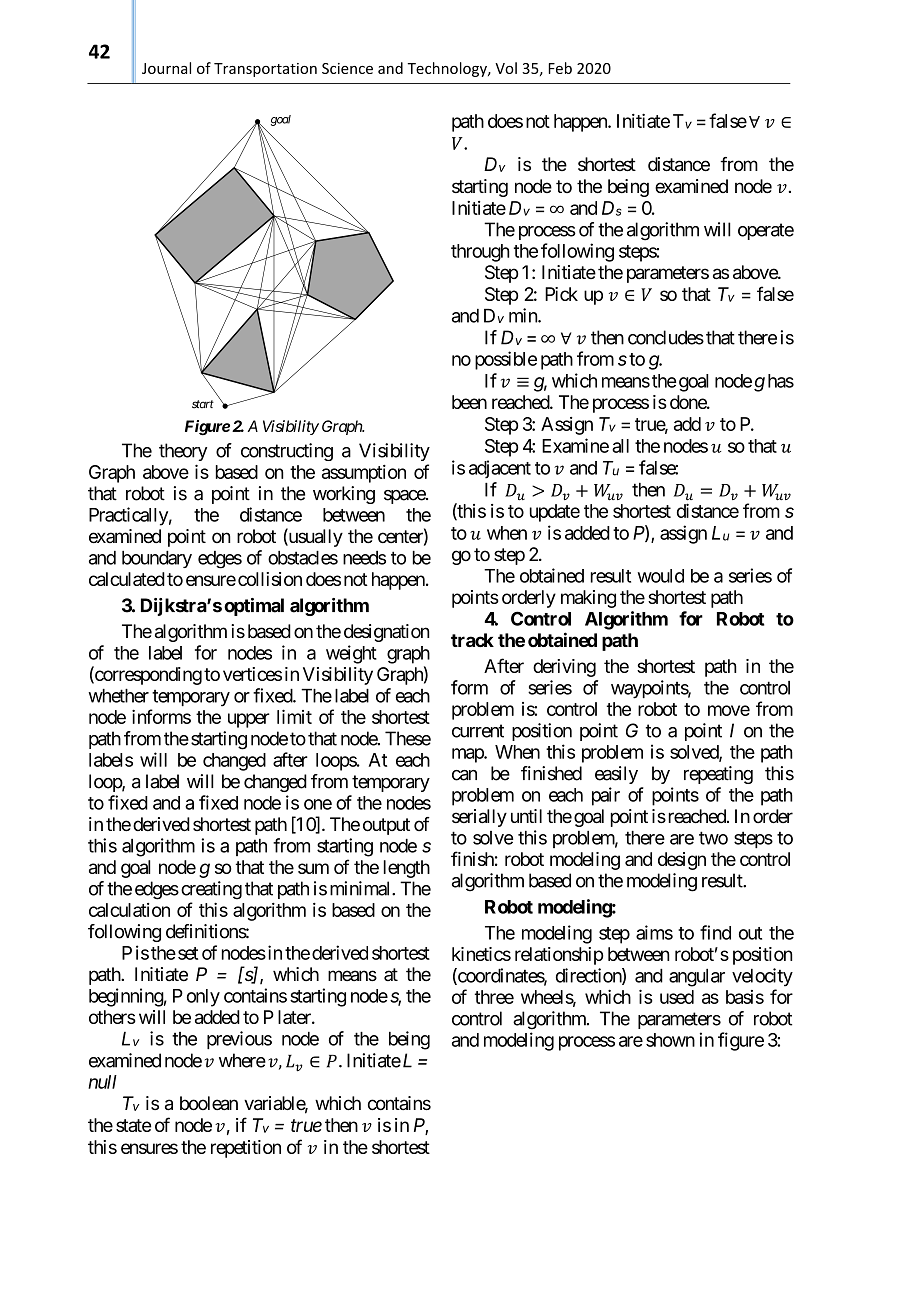 The height and width of the image is (1308, 924). I want to click on Vol, so click(506, 68).
